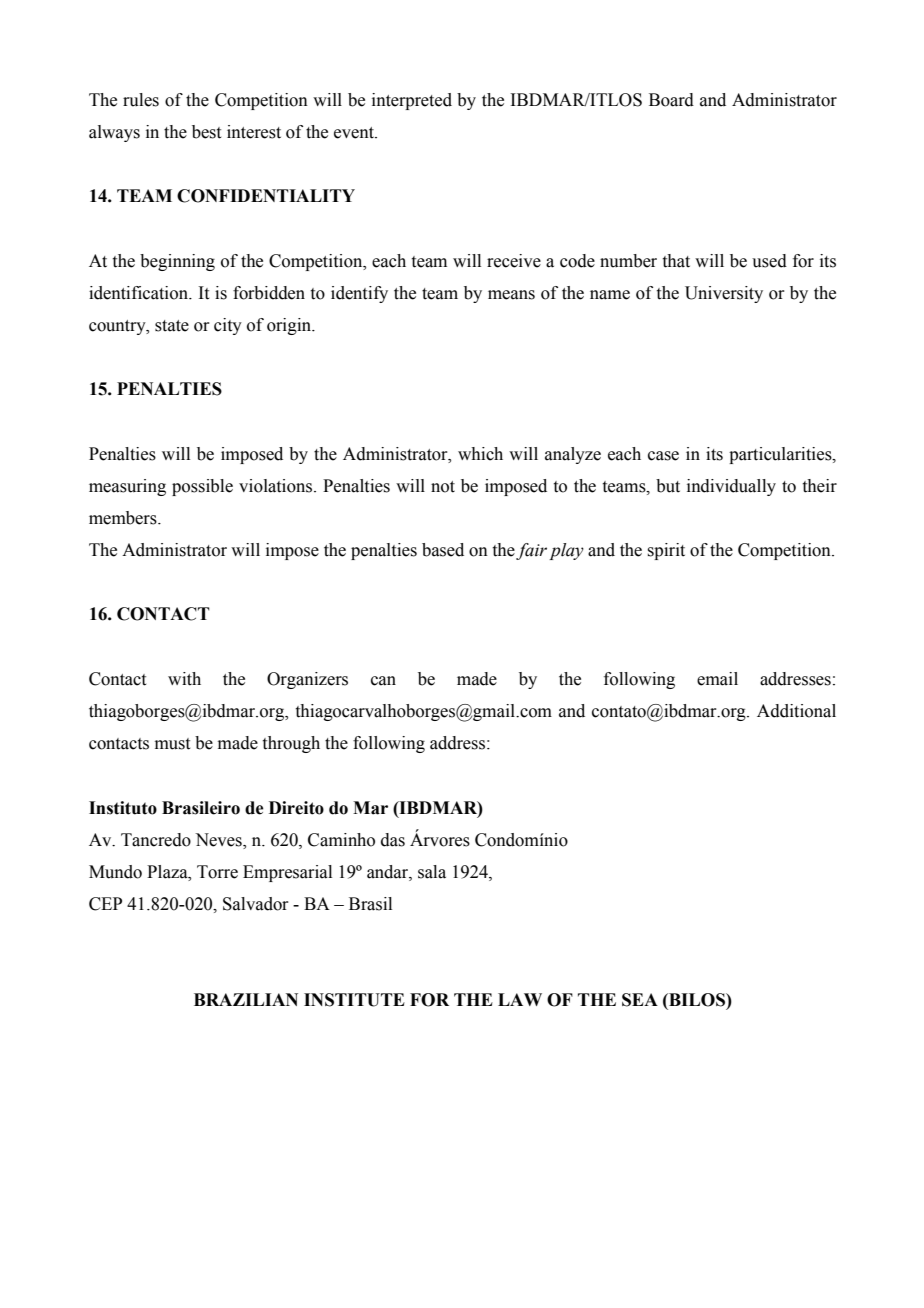  Describe the element at coordinates (412, 101) in the image. I see `interpreted` at that location.
